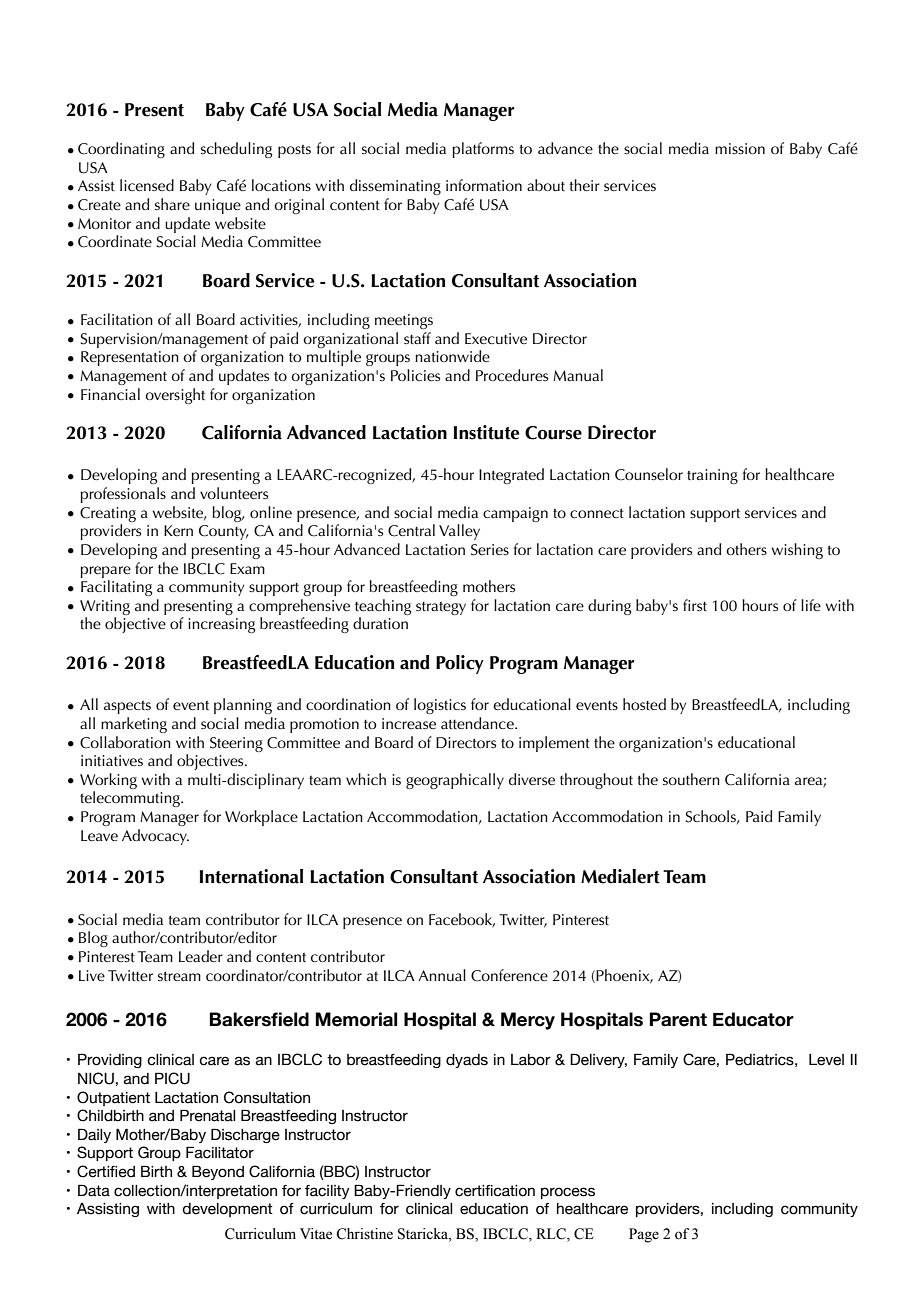 Image resolution: width=924 pixels, height=1308 pixels. I want to click on RLC, so click(552, 1234).
